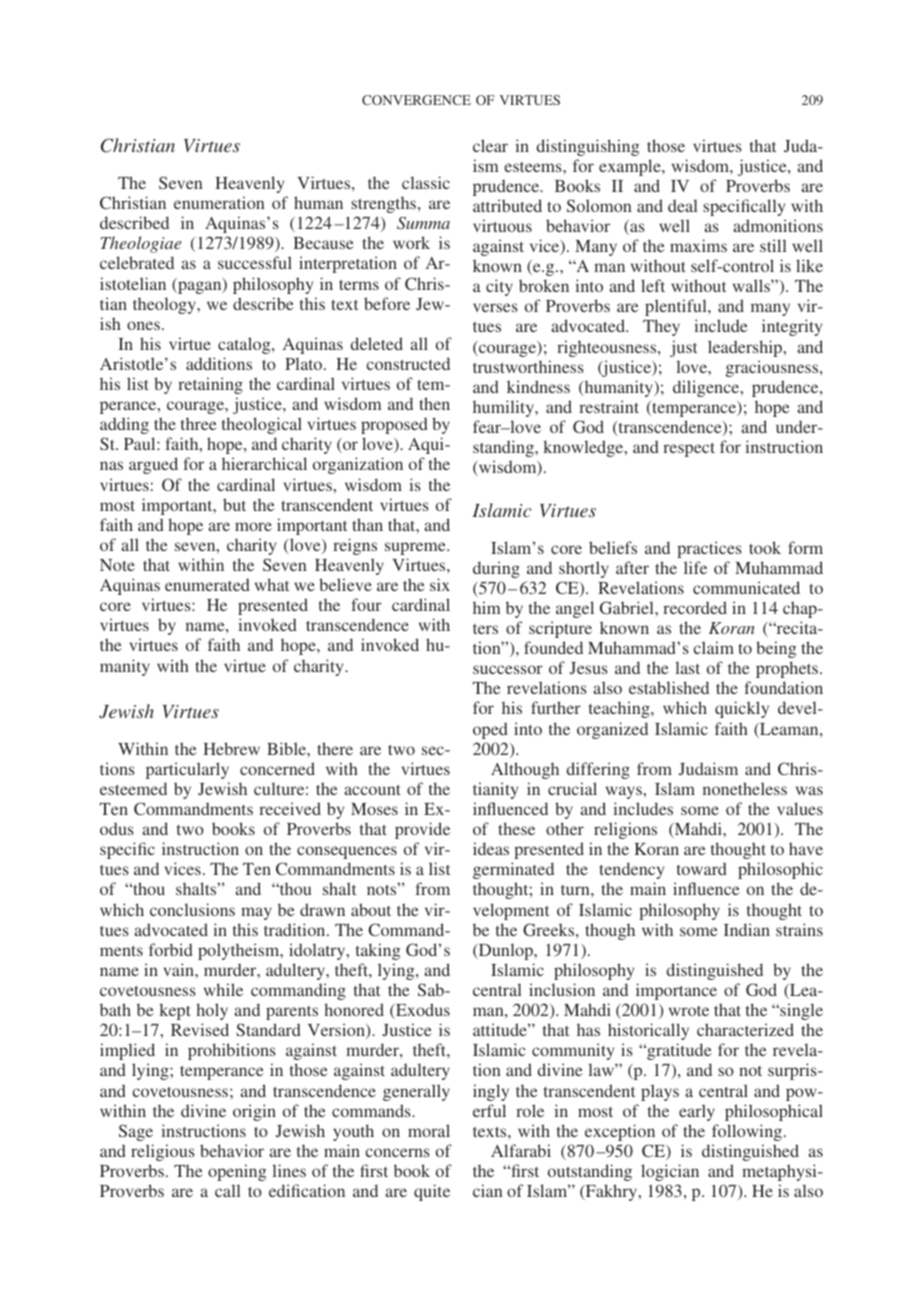  I want to click on successful, so click(255, 262).
